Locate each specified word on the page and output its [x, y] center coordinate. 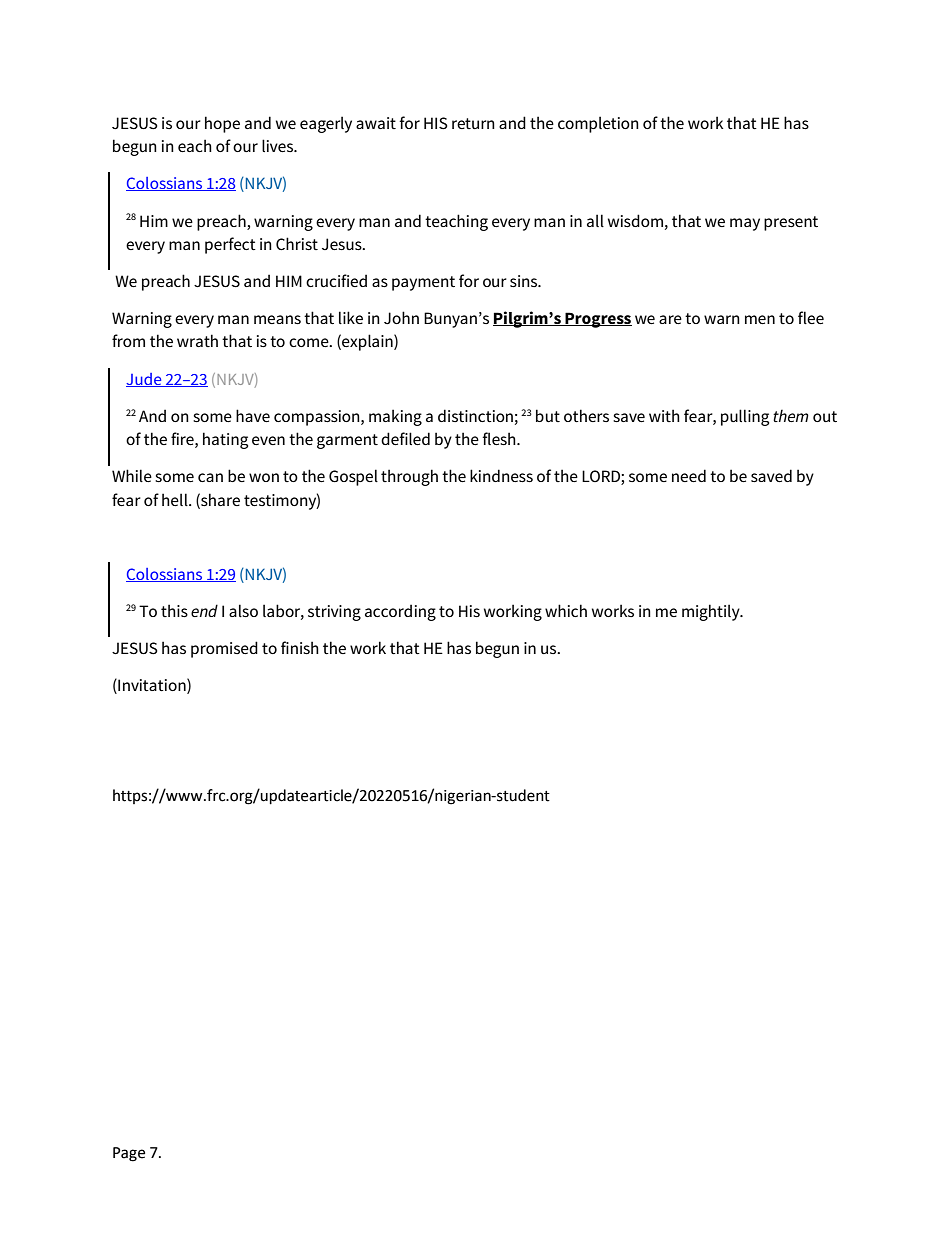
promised [224, 649]
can [210, 477]
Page [129, 1154]
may [745, 224]
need [689, 475]
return [473, 123]
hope [222, 124]
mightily [712, 612]
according [400, 612]
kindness [501, 475]
